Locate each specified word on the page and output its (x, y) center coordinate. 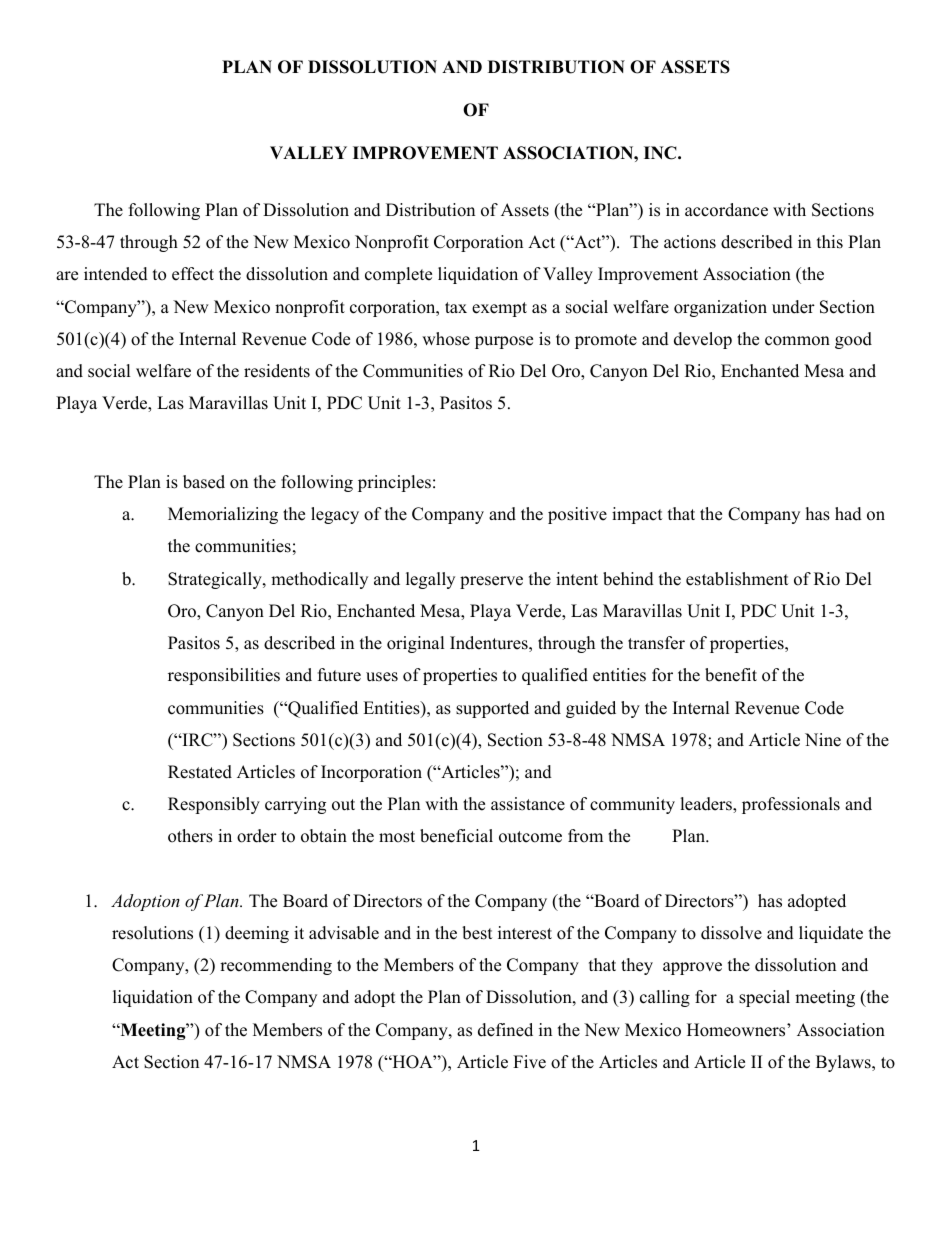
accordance (726, 210)
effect (193, 274)
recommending (276, 966)
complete (398, 275)
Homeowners (737, 1030)
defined (505, 1030)
